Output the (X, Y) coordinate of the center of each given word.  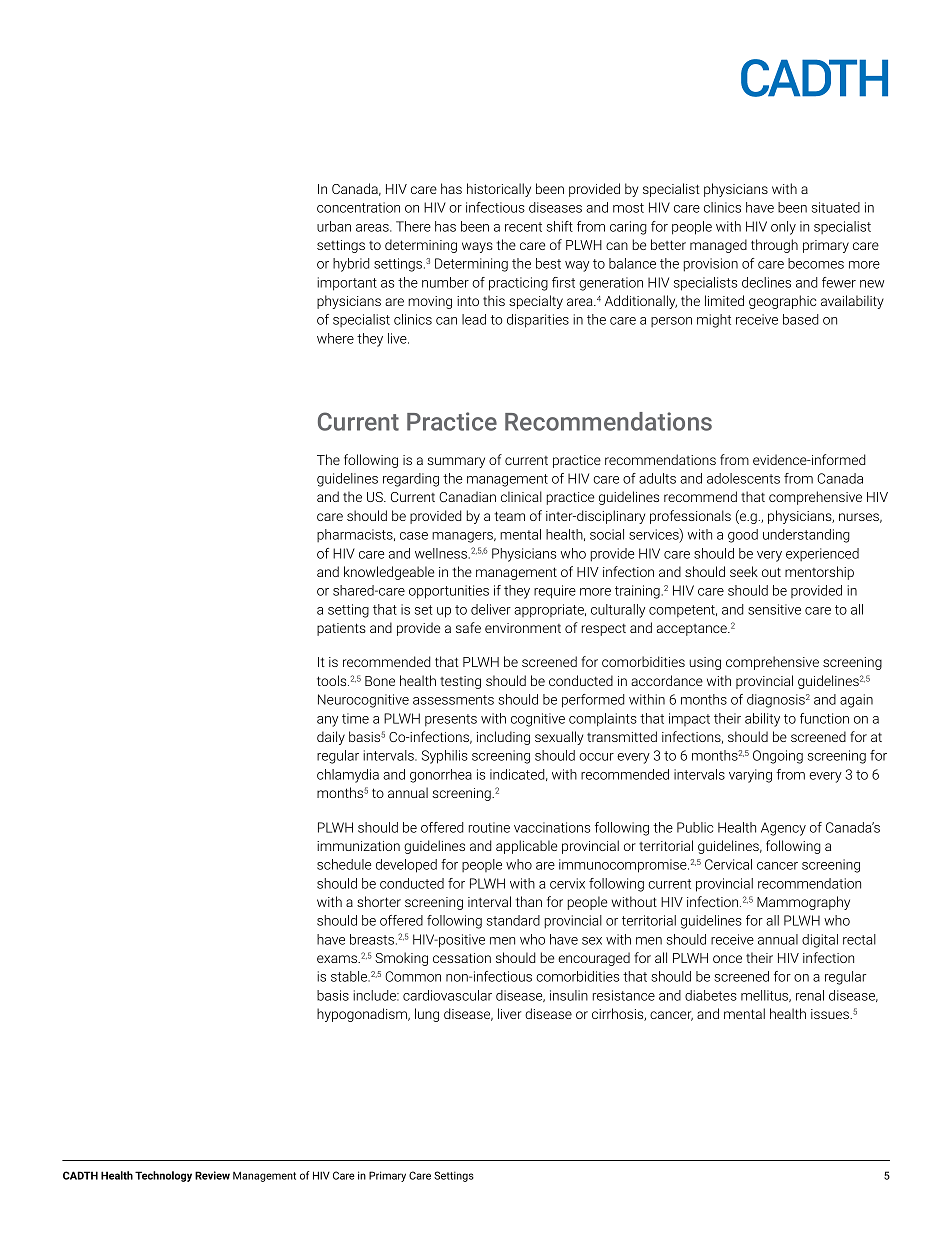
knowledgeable (389, 573)
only (783, 228)
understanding (806, 536)
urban (334, 226)
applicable (526, 847)
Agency (783, 829)
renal (810, 995)
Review (212, 1175)
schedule (344, 864)
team (509, 516)
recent (523, 227)
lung (427, 1015)
